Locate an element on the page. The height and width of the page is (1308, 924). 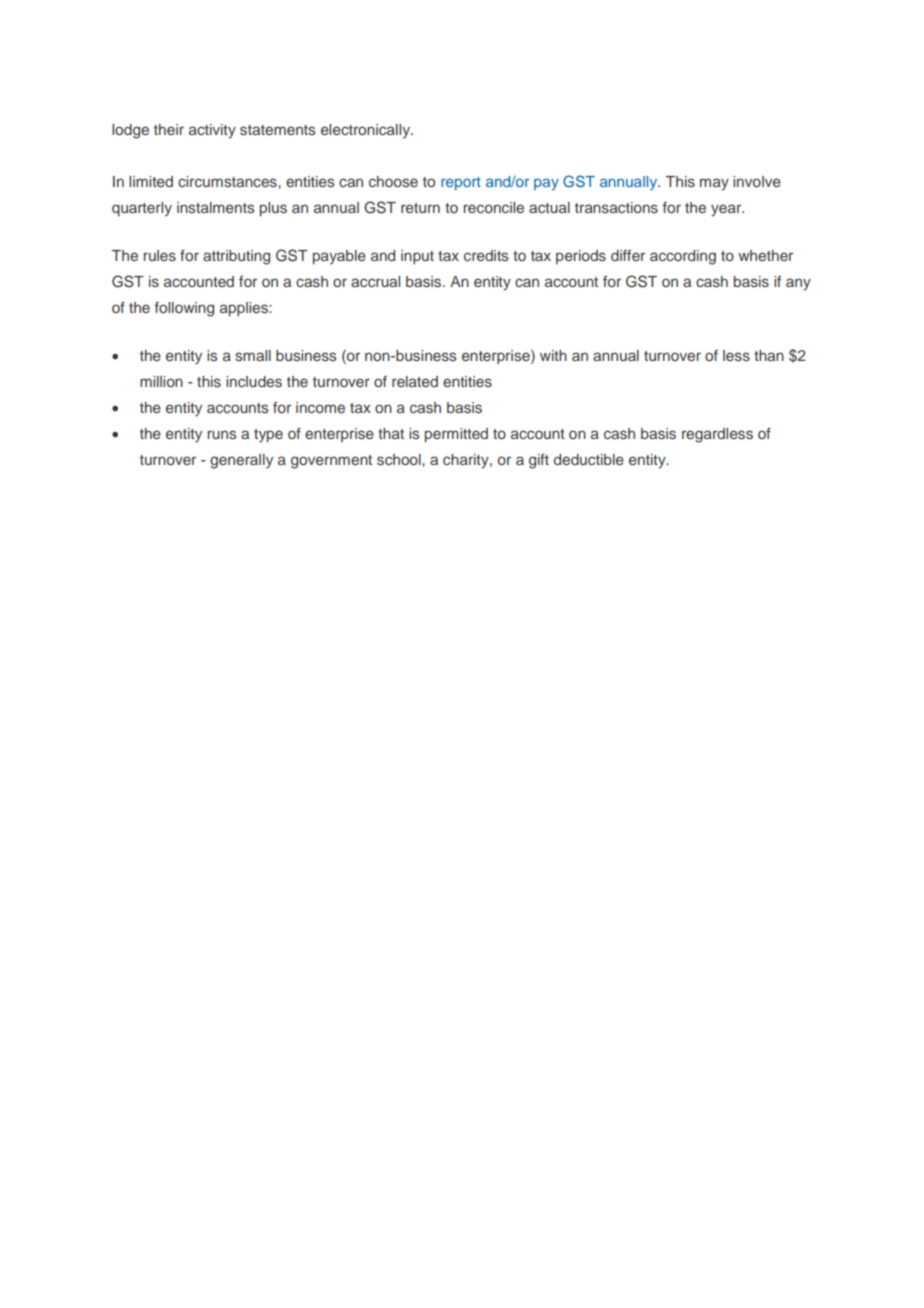
following is located at coordinates (184, 309).
